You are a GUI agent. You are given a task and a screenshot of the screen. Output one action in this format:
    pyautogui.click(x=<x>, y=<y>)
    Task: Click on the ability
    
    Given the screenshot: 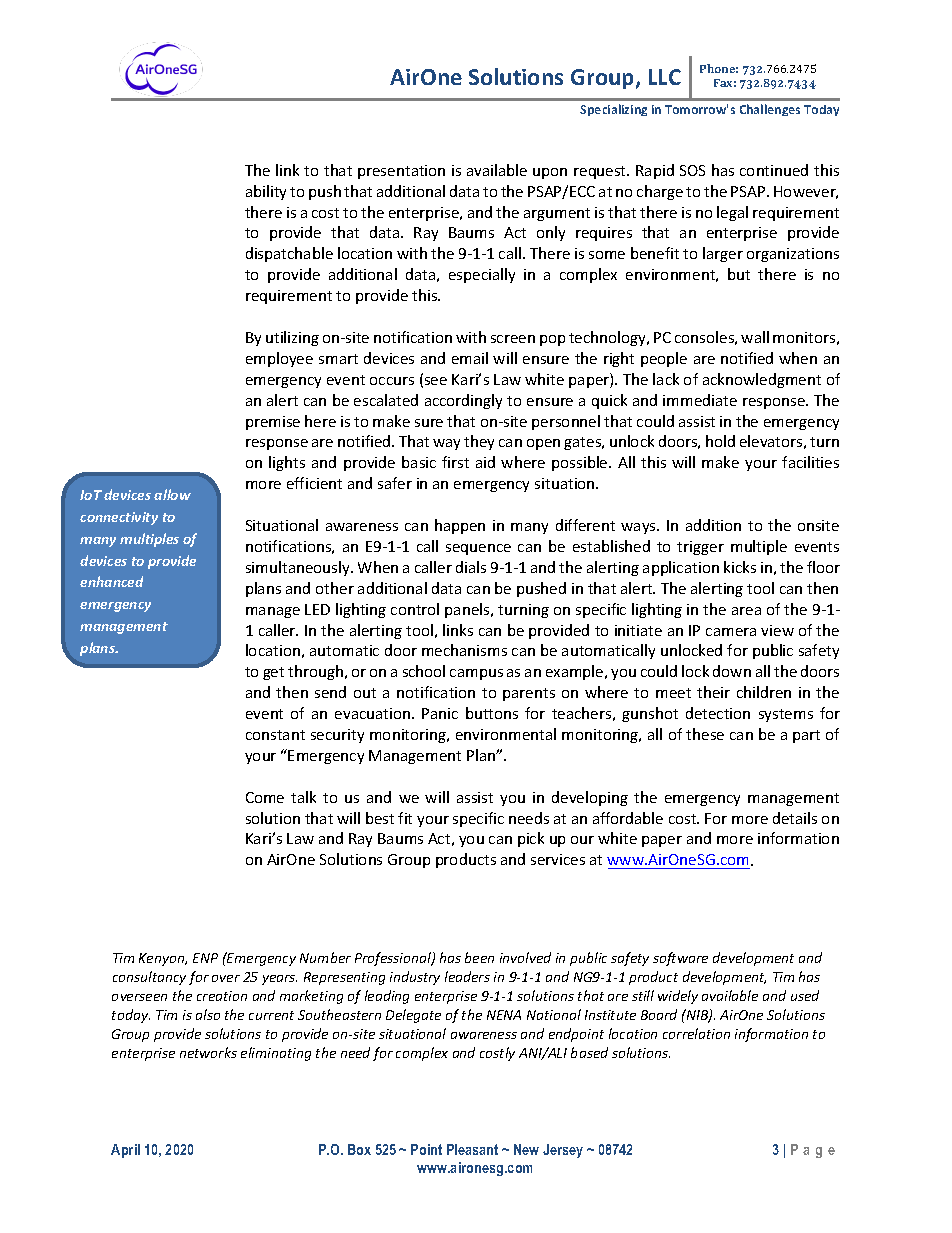 What is the action you would take?
    pyautogui.click(x=266, y=192)
